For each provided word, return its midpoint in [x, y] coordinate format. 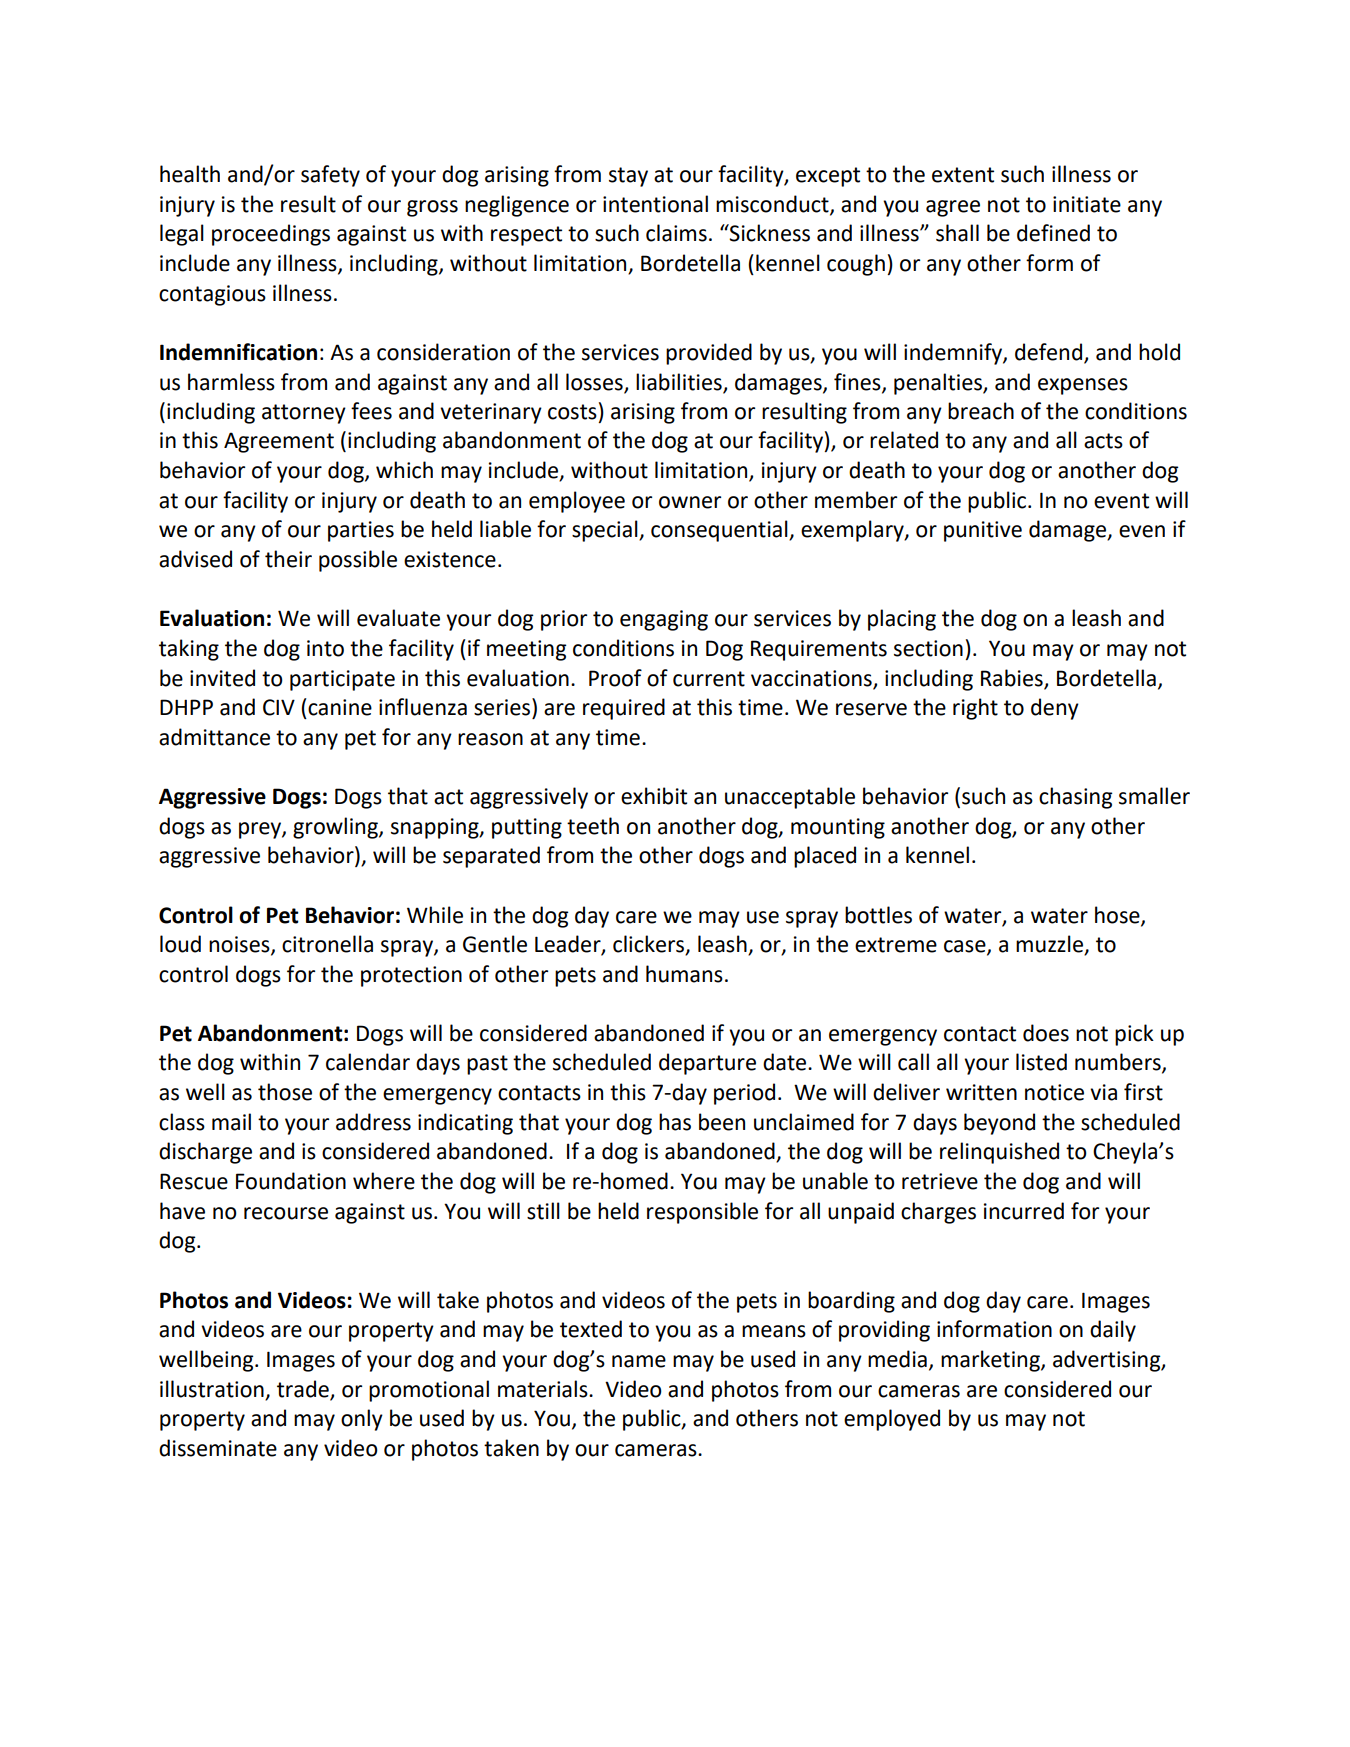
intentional [655, 204]
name [639, 1361]
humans [684, 974]
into [325, 648]
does [1046, 1033]
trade [303, 1389]
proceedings [271, 235]
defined [1053, 233]
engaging [664, 620]
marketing [991, 1361]
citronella [327, 944]
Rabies [1012, 678]
